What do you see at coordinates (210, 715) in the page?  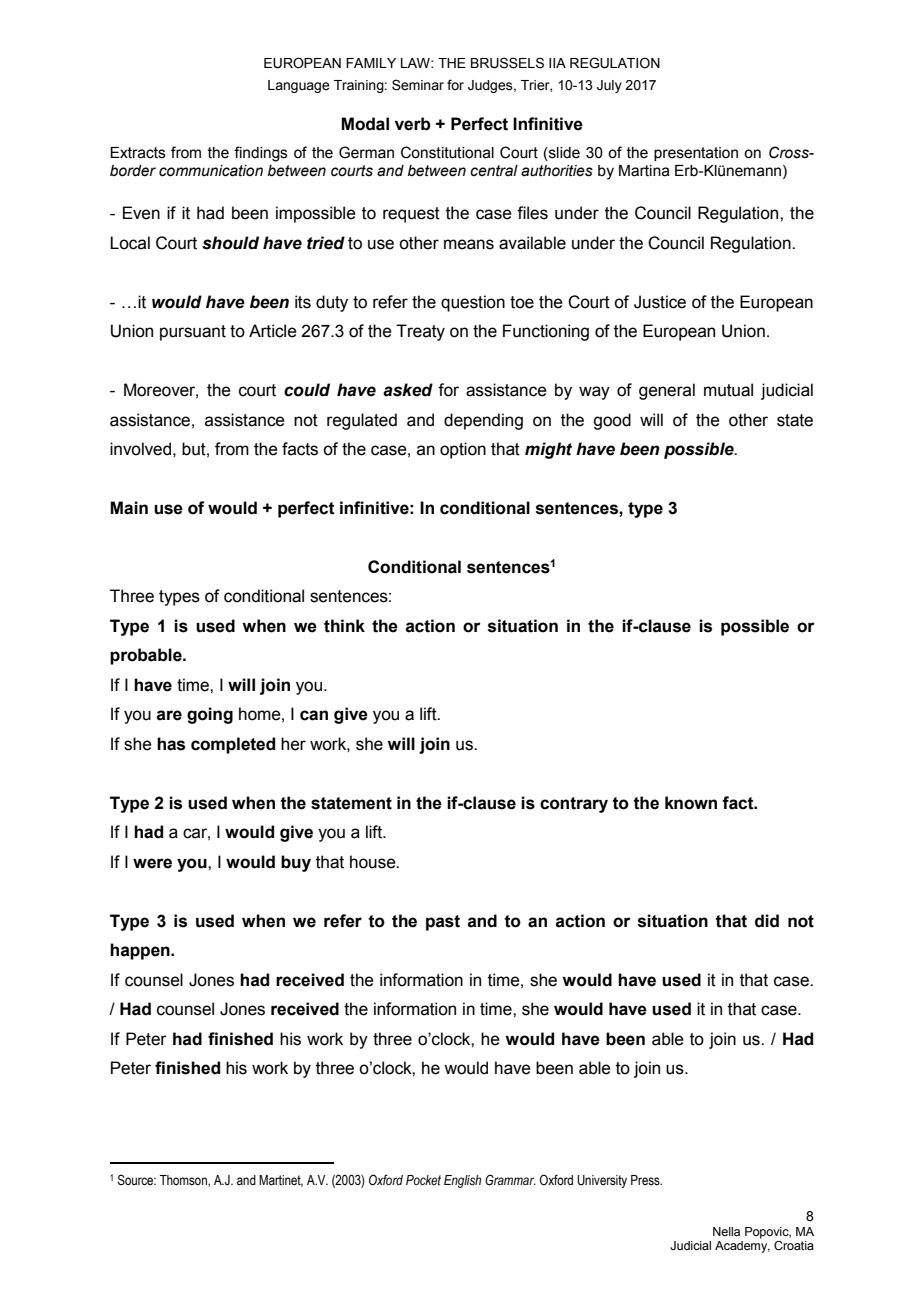 I see `going` at bounding box center [210, 715].
